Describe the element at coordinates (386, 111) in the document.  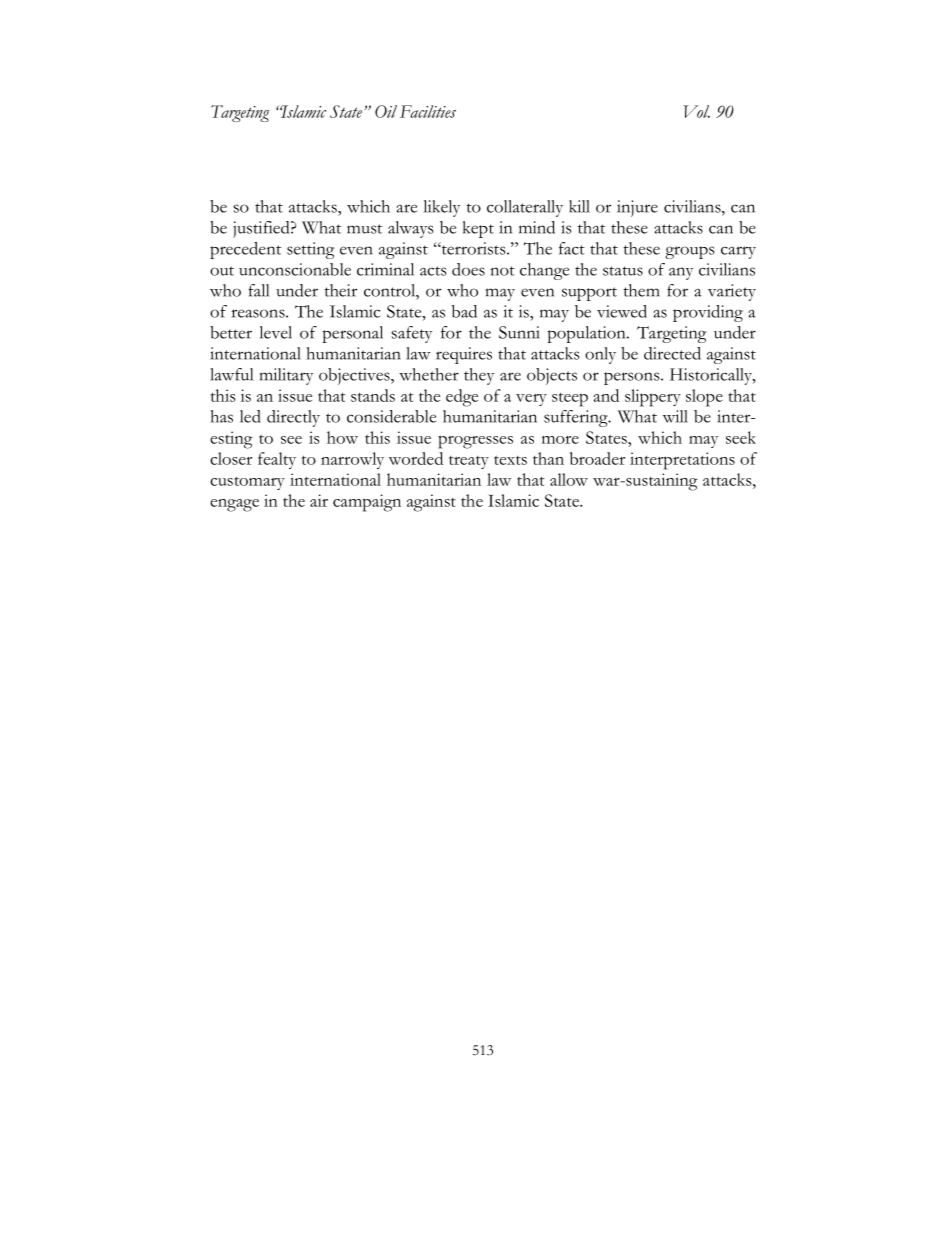
I see `Oil` at that location.
